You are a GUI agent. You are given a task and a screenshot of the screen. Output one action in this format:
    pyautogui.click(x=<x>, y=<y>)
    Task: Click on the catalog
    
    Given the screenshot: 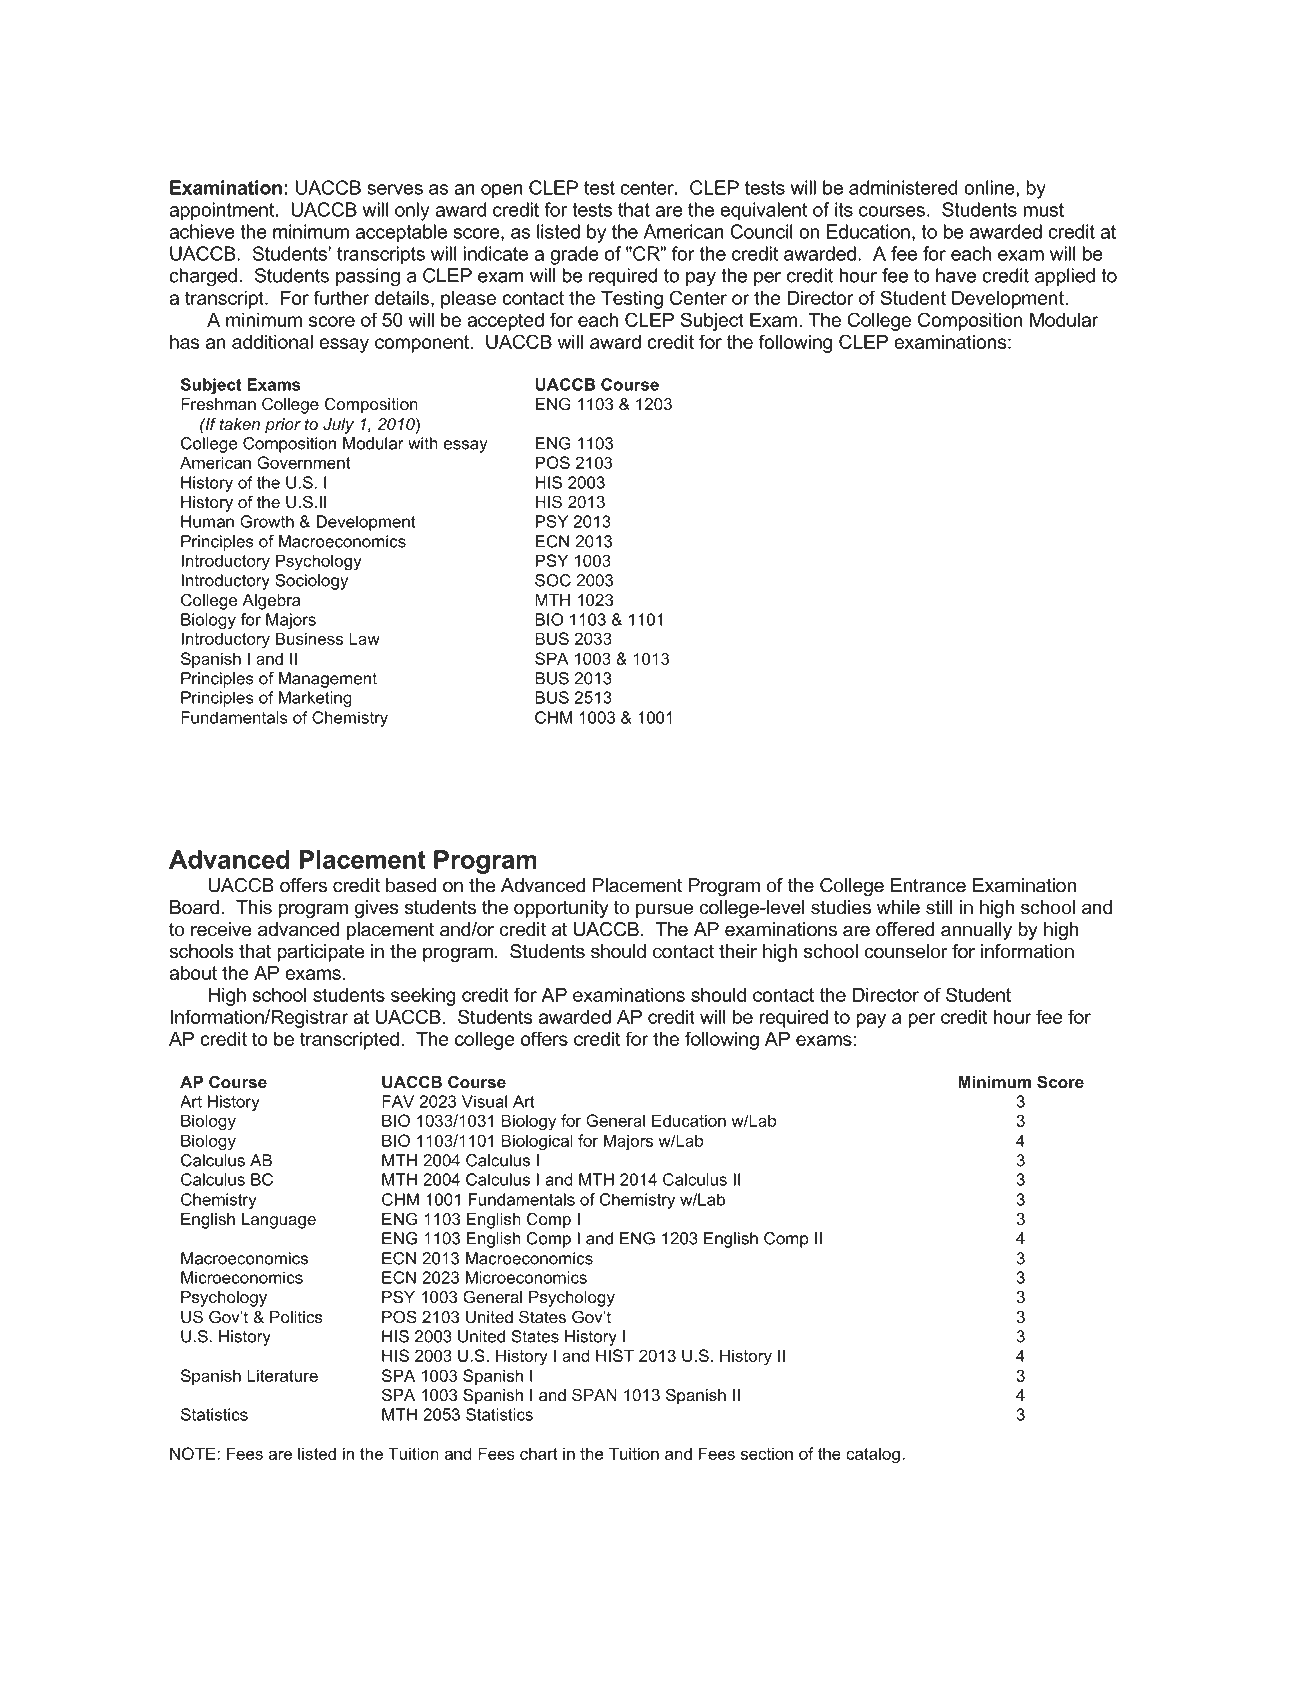 What is the action you would take?
    pyautogui.click(x=873, y=1456)
